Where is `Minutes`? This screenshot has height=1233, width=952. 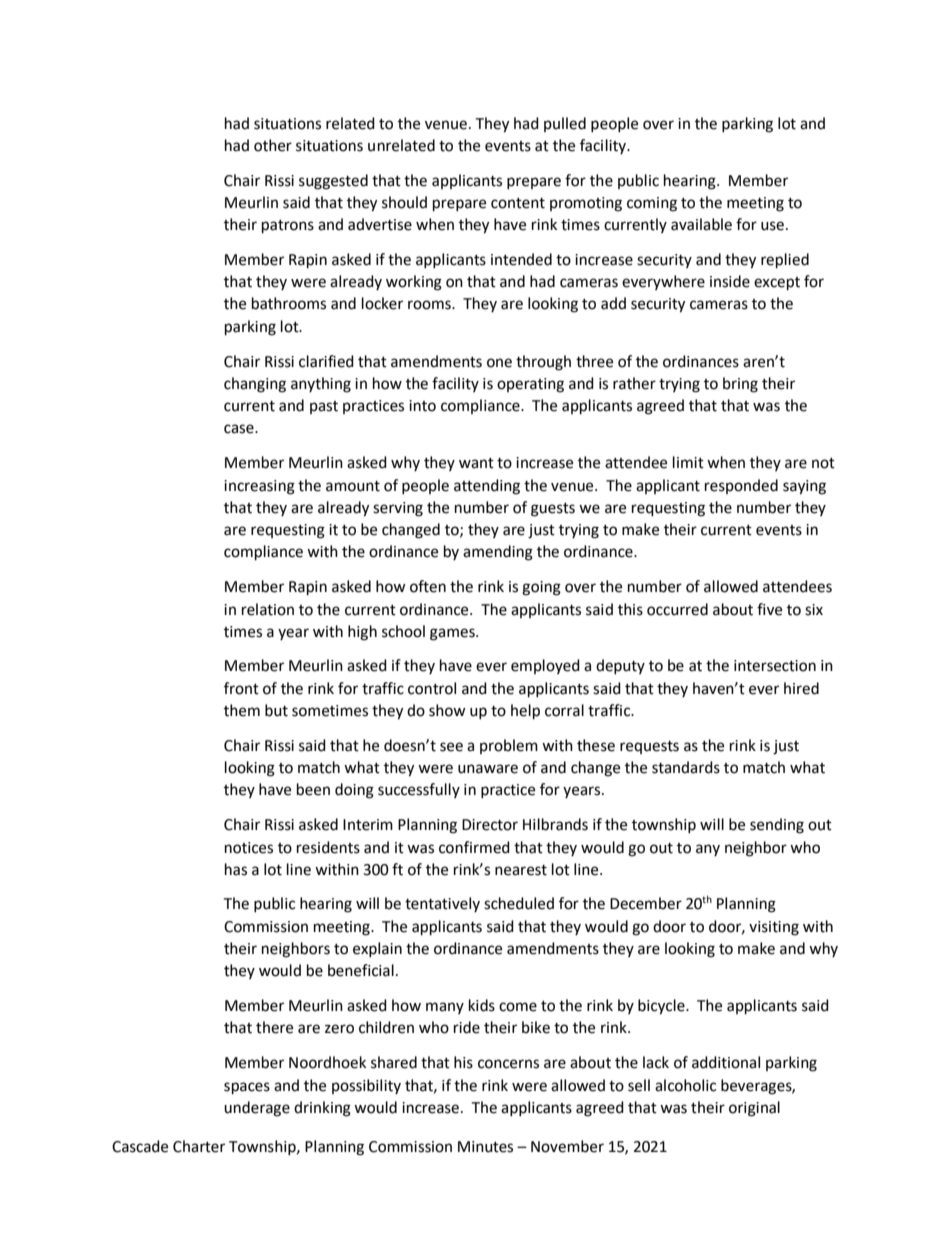 Minutes is located at coordinates (485, 1147).
